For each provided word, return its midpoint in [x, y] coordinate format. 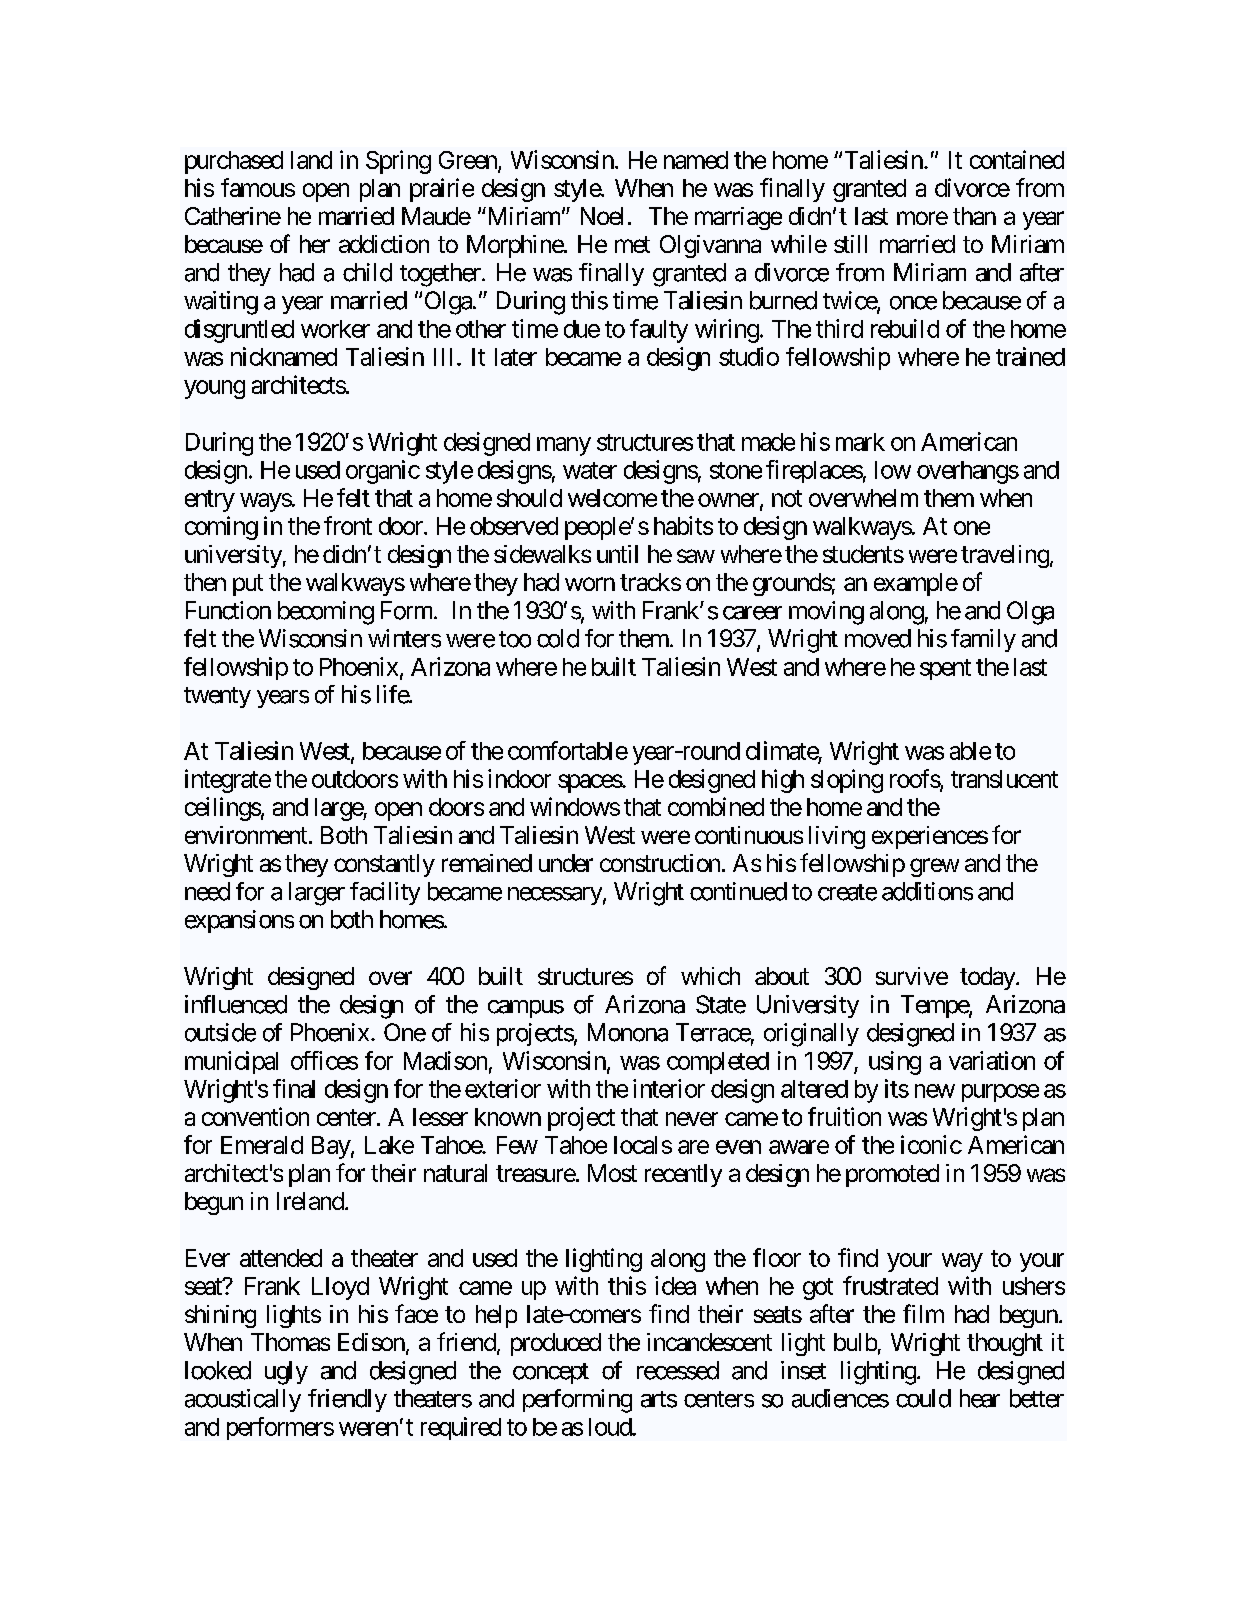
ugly [286, 1373]
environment [246, 835]
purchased [234, 162]
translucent [1004, 779]
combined [716, 806]
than [974, 216]
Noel [602, 216]
